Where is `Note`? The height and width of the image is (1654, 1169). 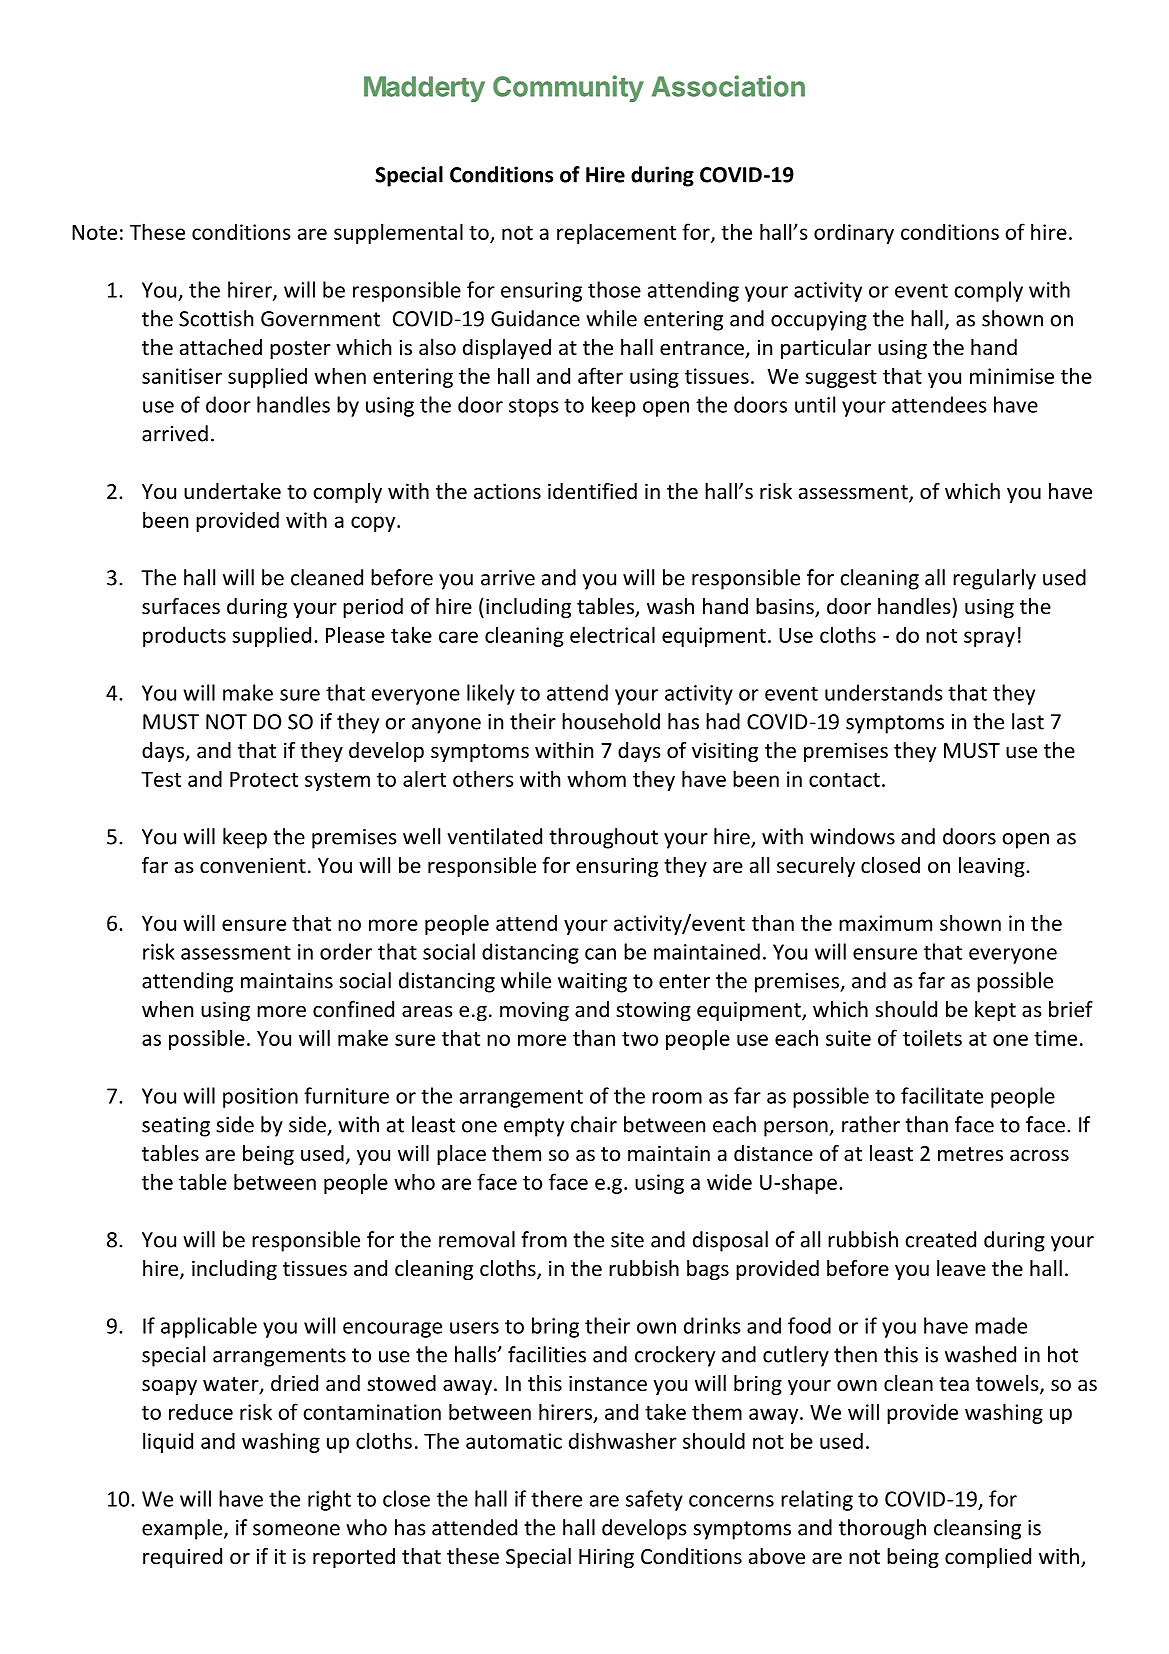
Note is located at coordinates (94, 232).
